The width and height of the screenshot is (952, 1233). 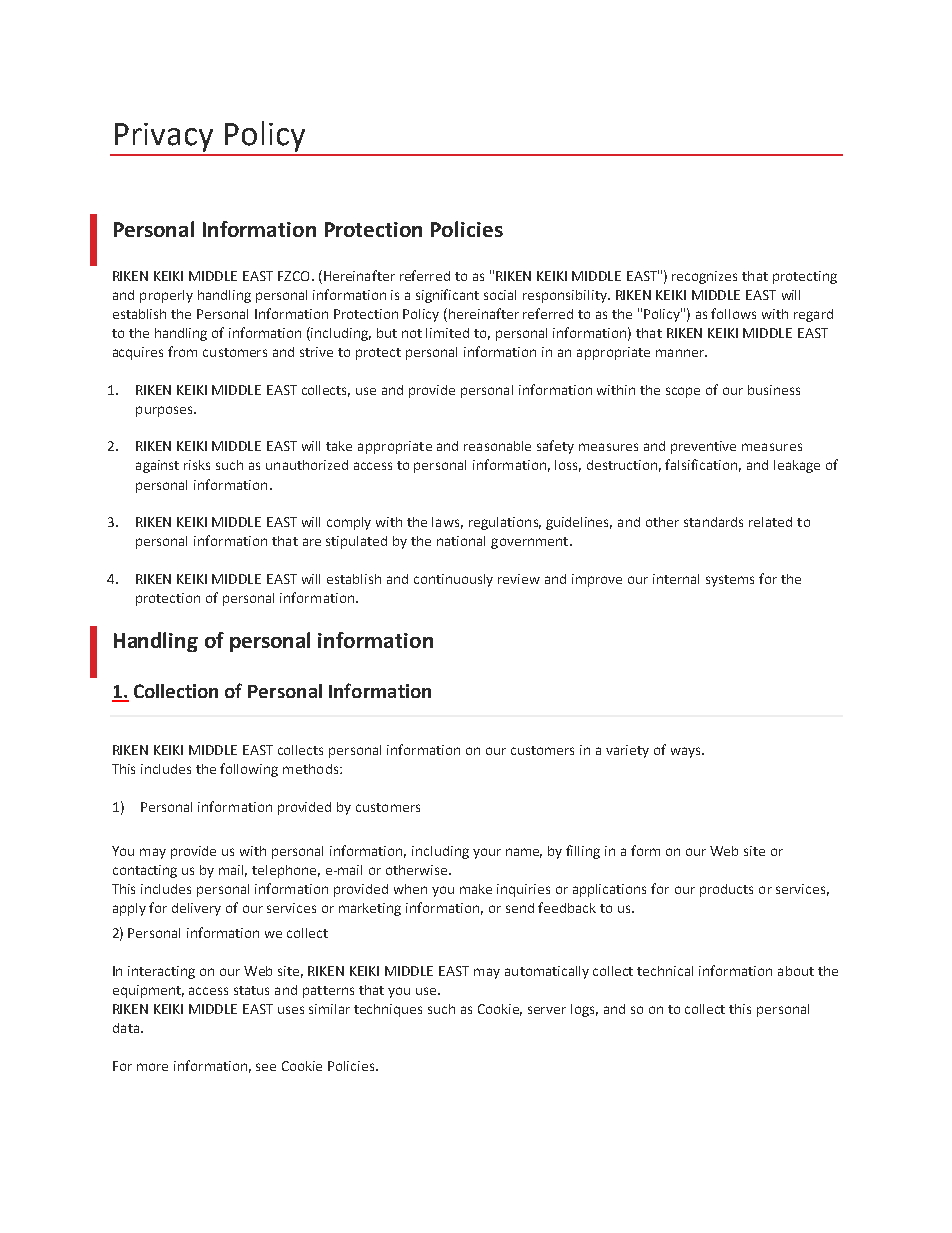 I want to click on follows, so click(x=733, y=313).
